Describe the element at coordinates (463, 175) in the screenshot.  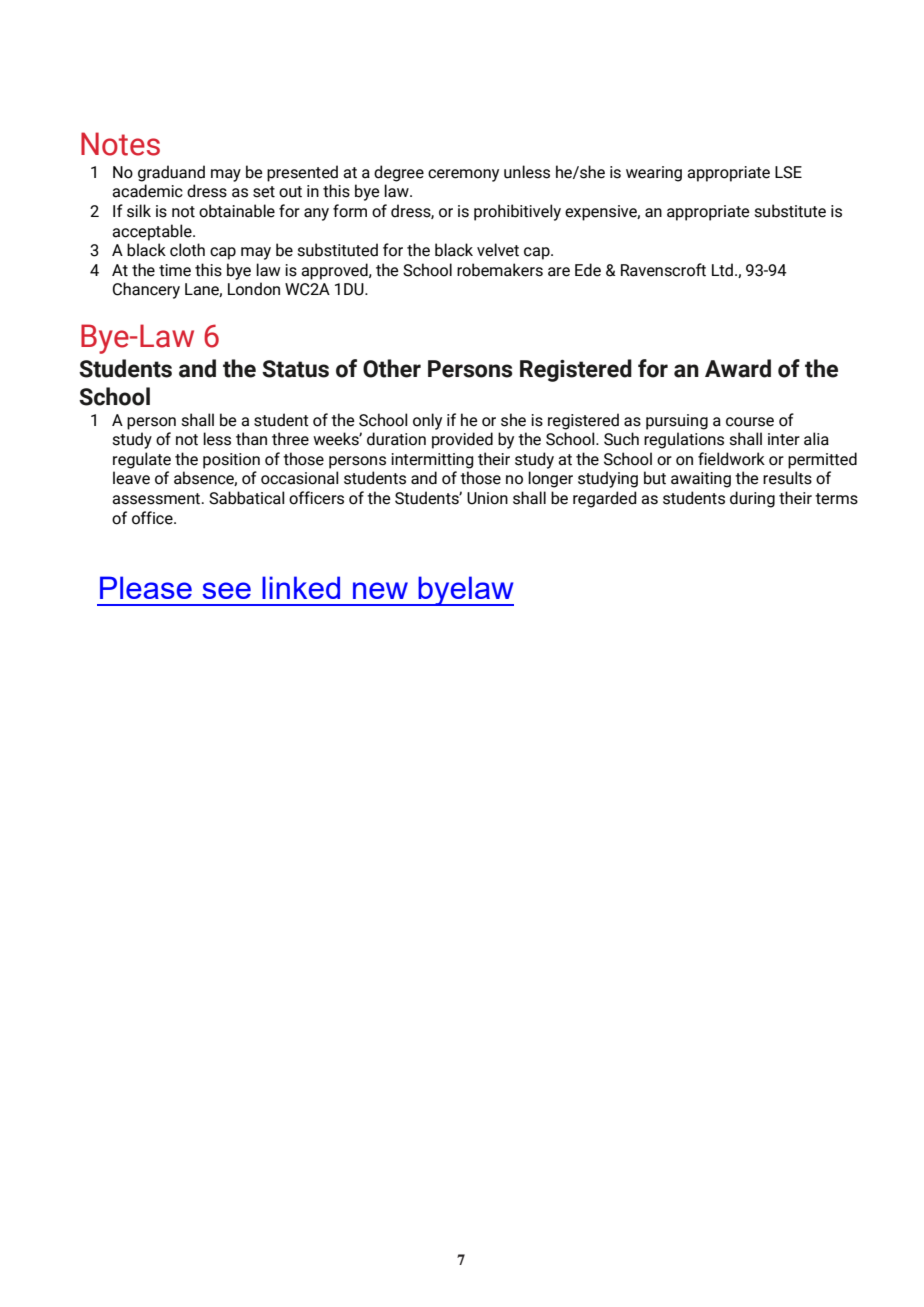
I see `ceremony` at that location.
